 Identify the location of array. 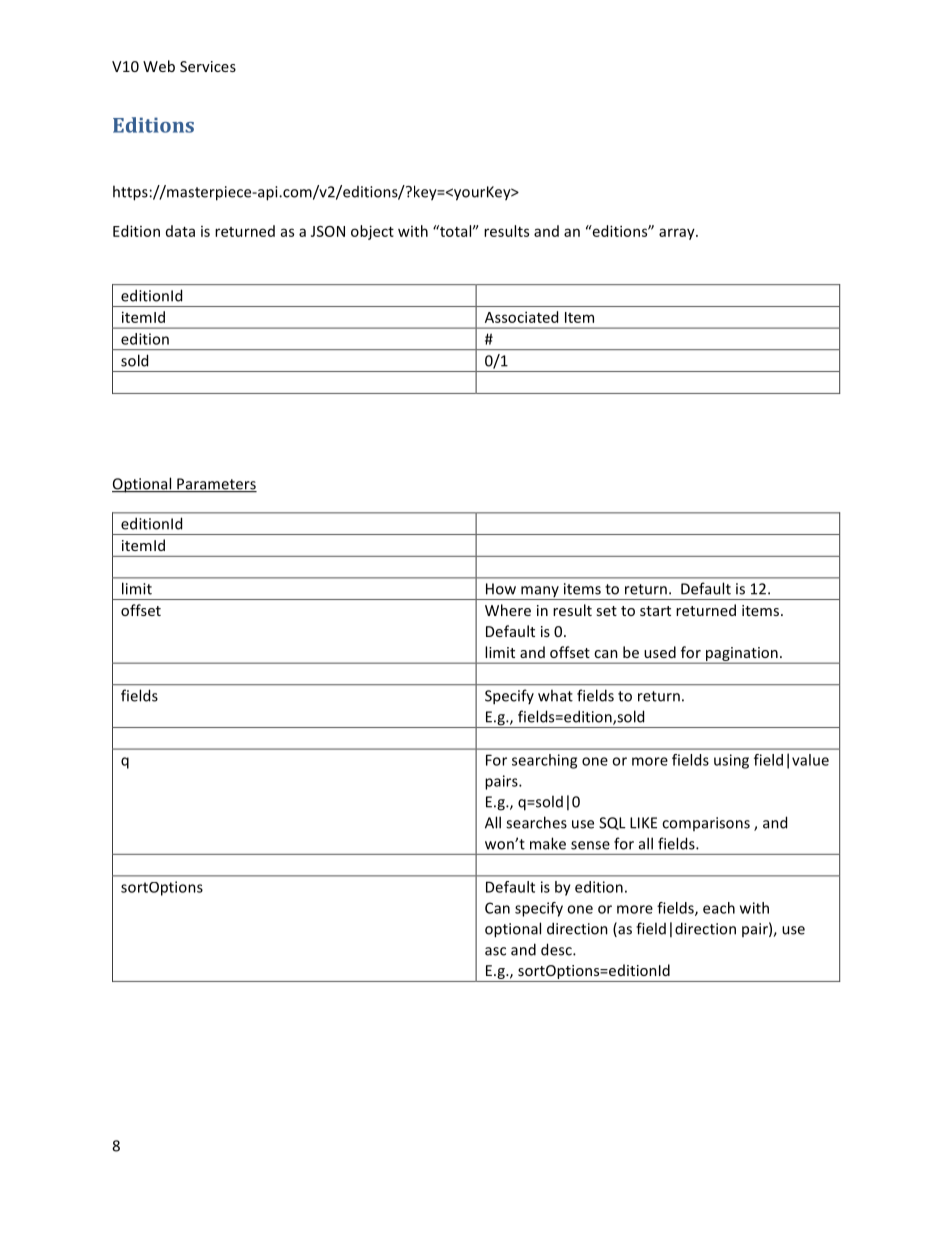
(678, 234).
